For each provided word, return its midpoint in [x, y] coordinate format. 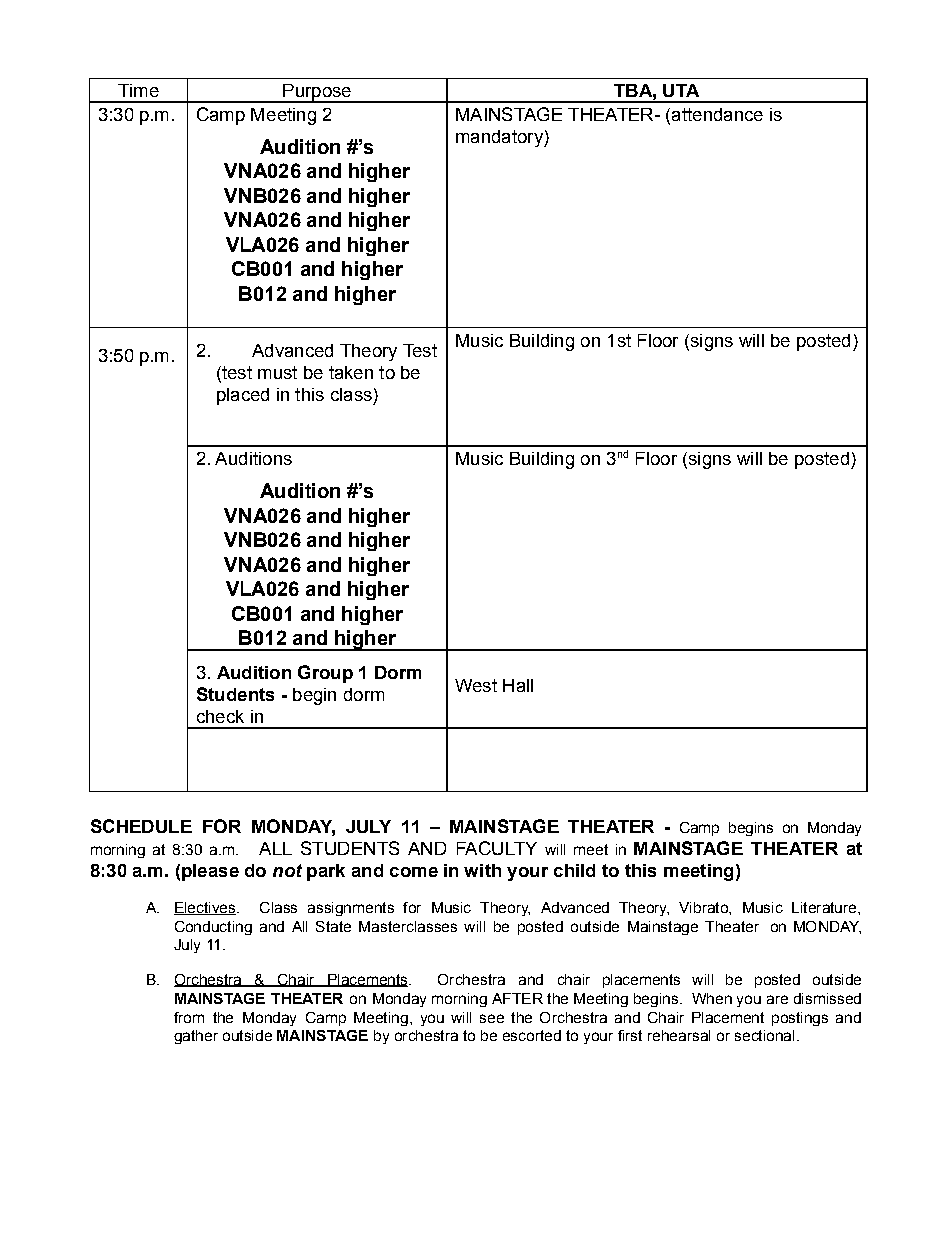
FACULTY [497, 848]
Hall [518, 685]
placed [243, 396]
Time [138, 90]
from [189, 1017]
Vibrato [704, 907]
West [476, 685]
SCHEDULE [141, 826]
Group [325, 674]
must [277, 372]
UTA [681, 90]
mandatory [500, 138]
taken [351, 372]
